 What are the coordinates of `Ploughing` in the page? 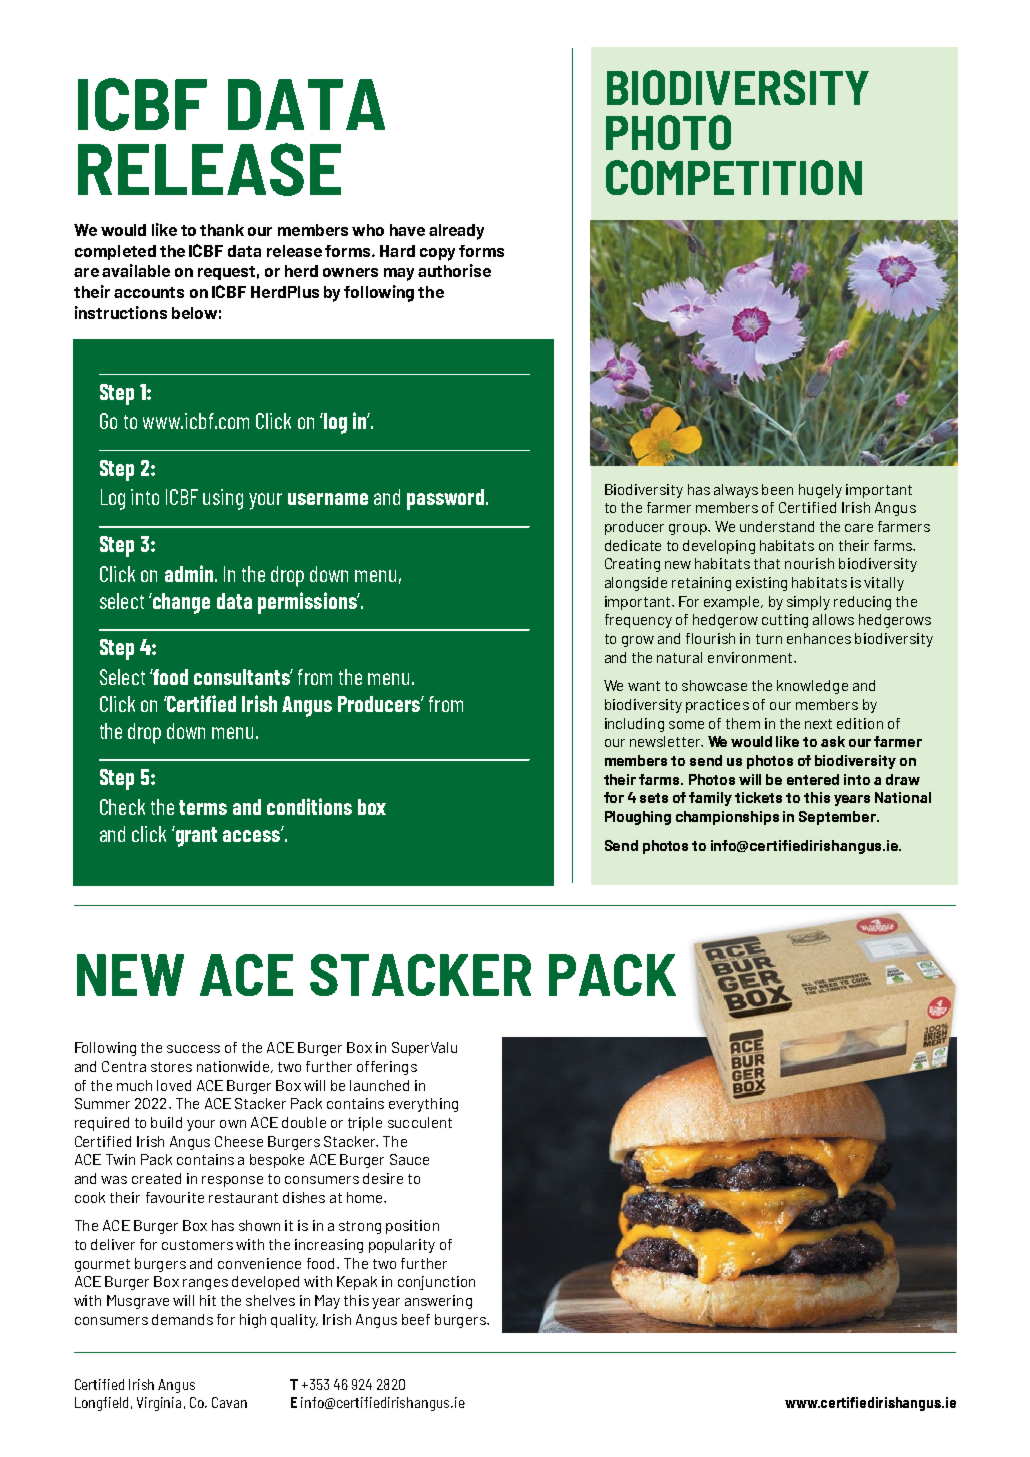 It's located at (638, 818).
